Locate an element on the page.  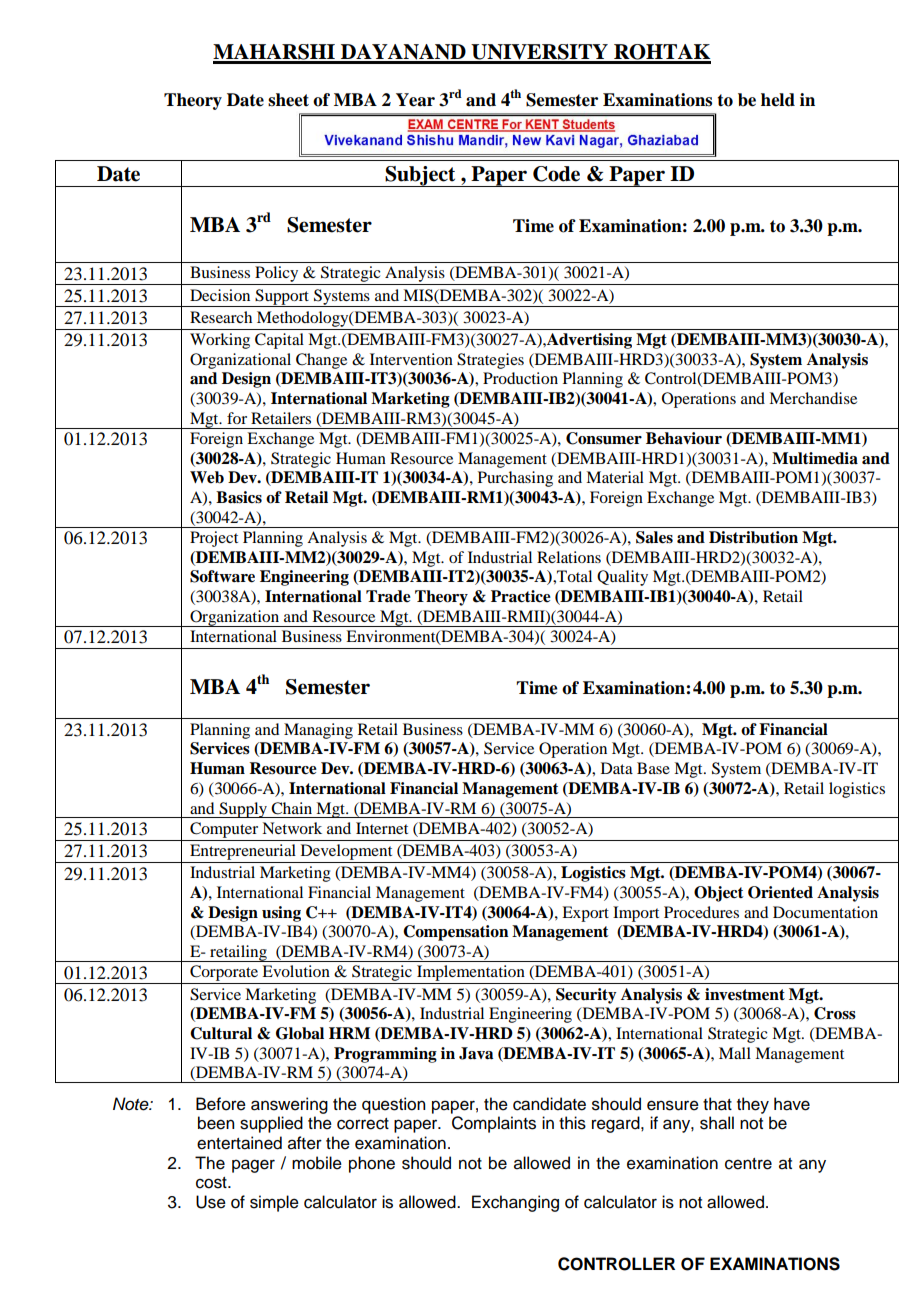
Code is located at coordinates (556, 174).
